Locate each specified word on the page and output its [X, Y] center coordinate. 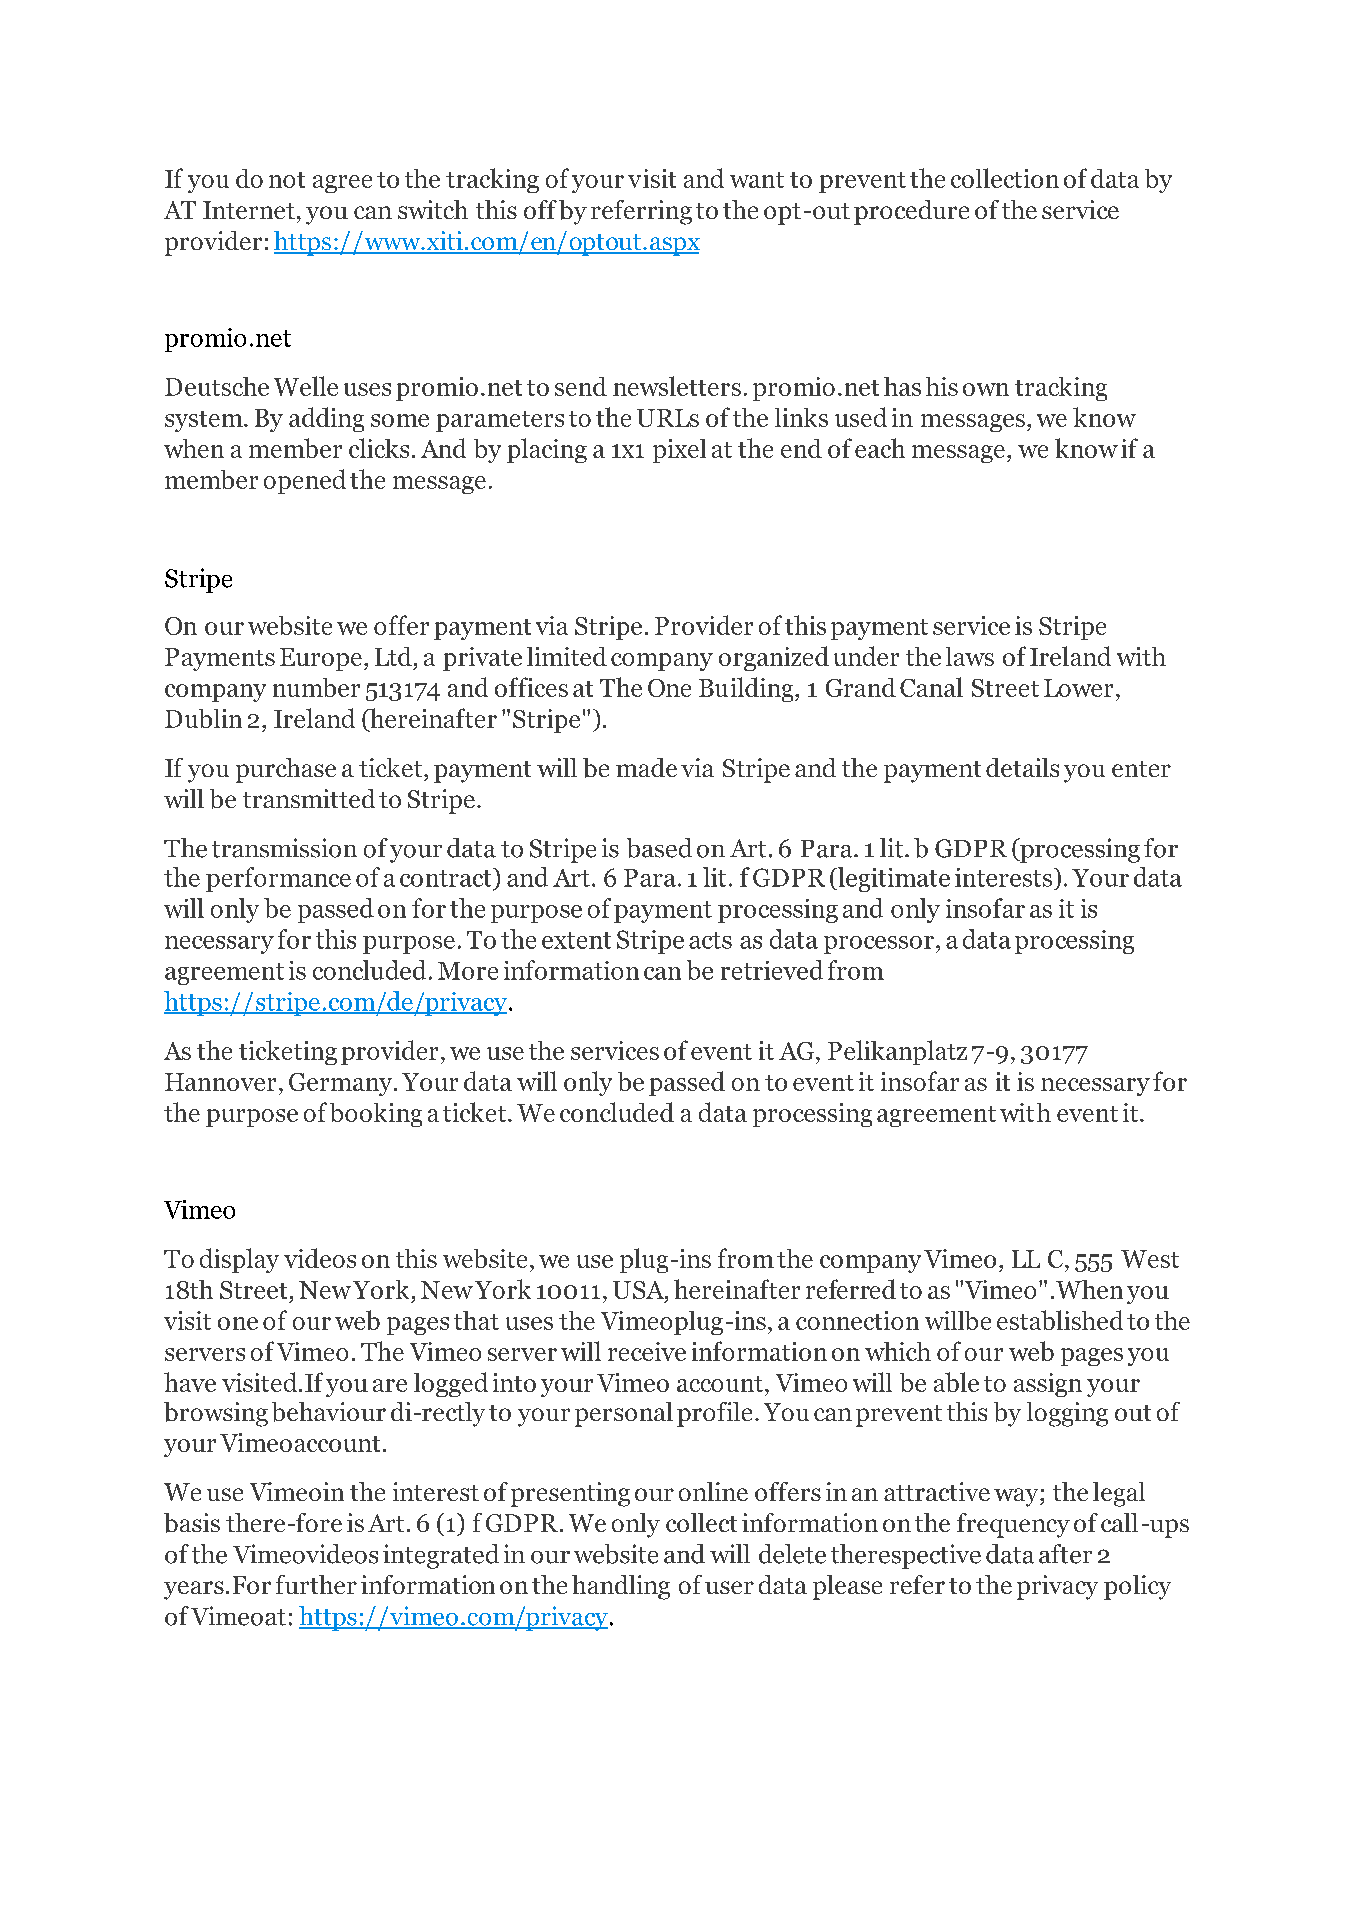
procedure [911, 212]
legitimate [892, 879]
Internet [249, 210]
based [659, 848]
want [757, 180]
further [316, 1584]
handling [621, 1587]
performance [278, 879]
